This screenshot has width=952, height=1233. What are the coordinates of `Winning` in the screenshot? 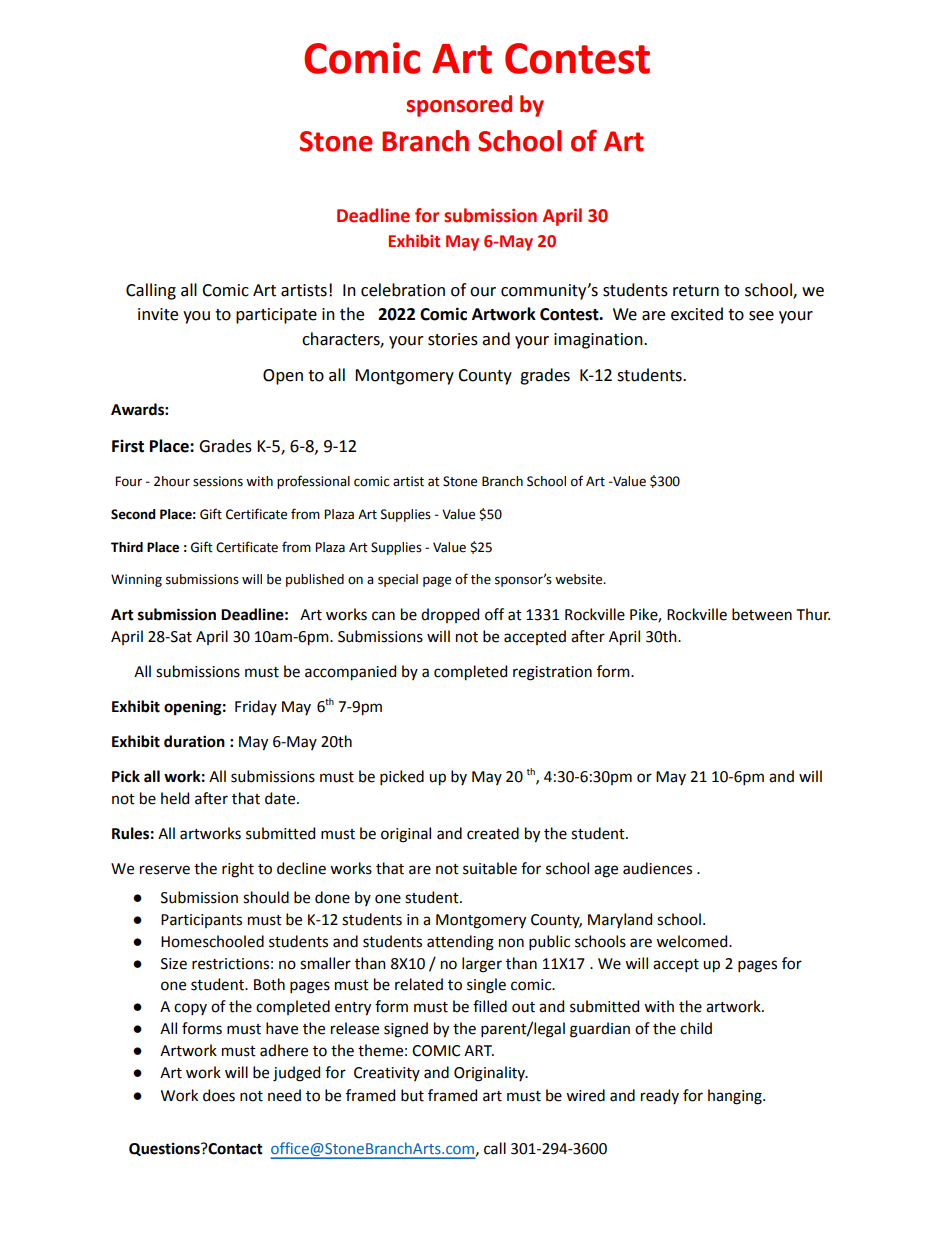 It's located at (136, 580).
